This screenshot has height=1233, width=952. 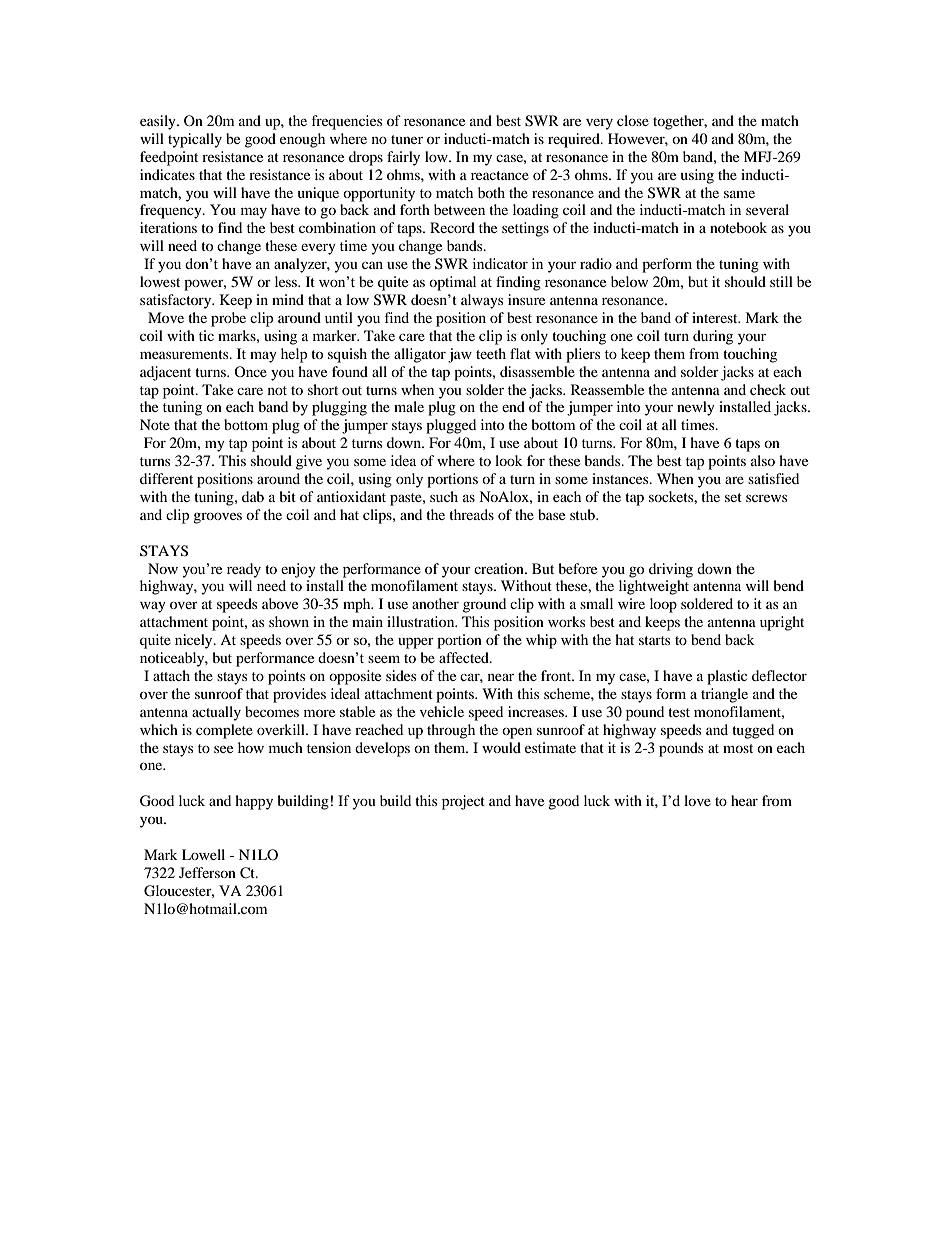 What do you see at coordinates (463, 802) in the screenshot?
I see `project` at bounding box center [463, 802].
